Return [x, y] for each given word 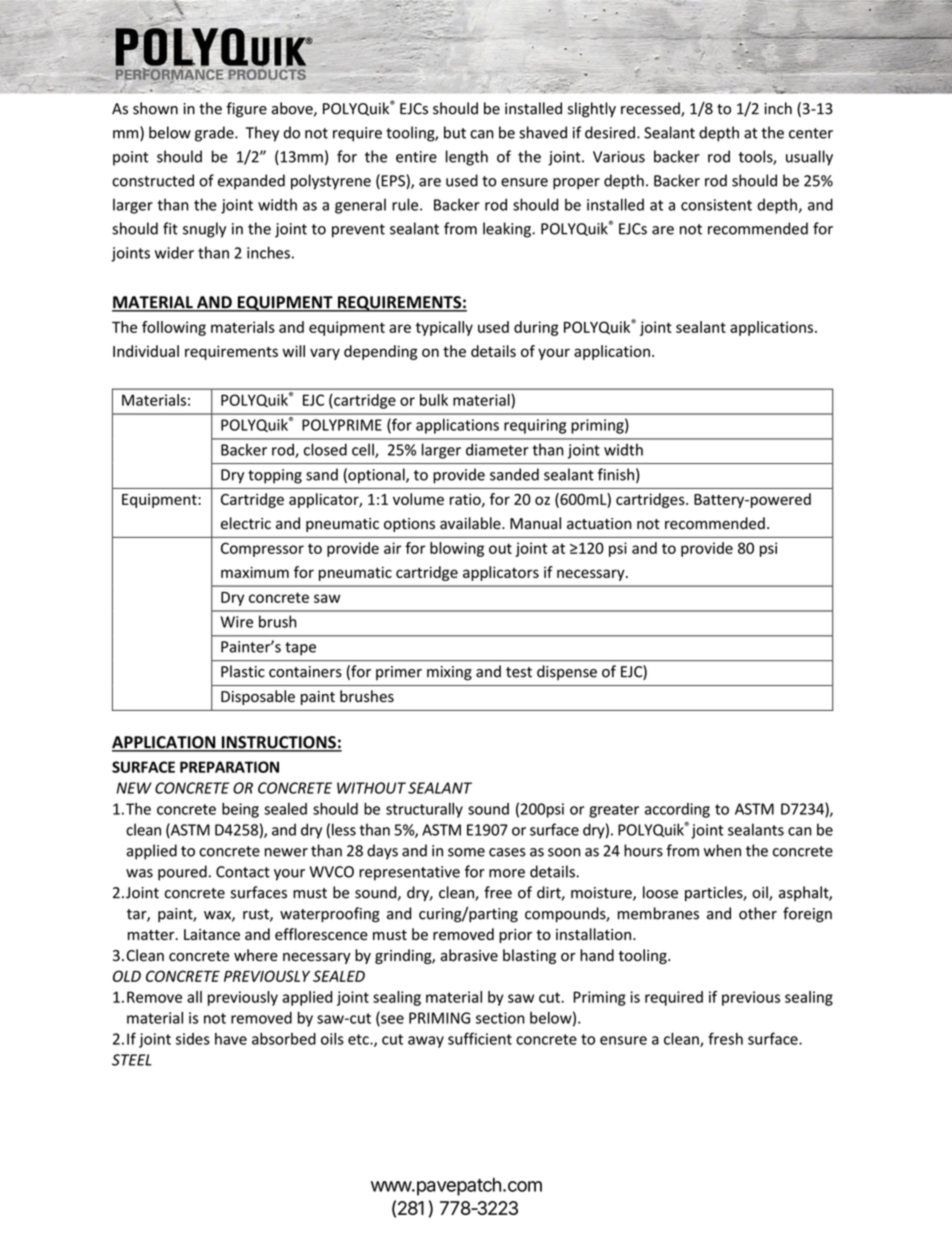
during [536, 328]
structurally [424, 810]
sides [193, 1039]
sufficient [480, 1038]
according [677, 810]
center [811, 133]
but [455, 132]
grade [215, 134]
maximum [255, 572]
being [240, 810]
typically [444, 328]
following [174, 328]
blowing [457, 549]
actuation [599, 524]
